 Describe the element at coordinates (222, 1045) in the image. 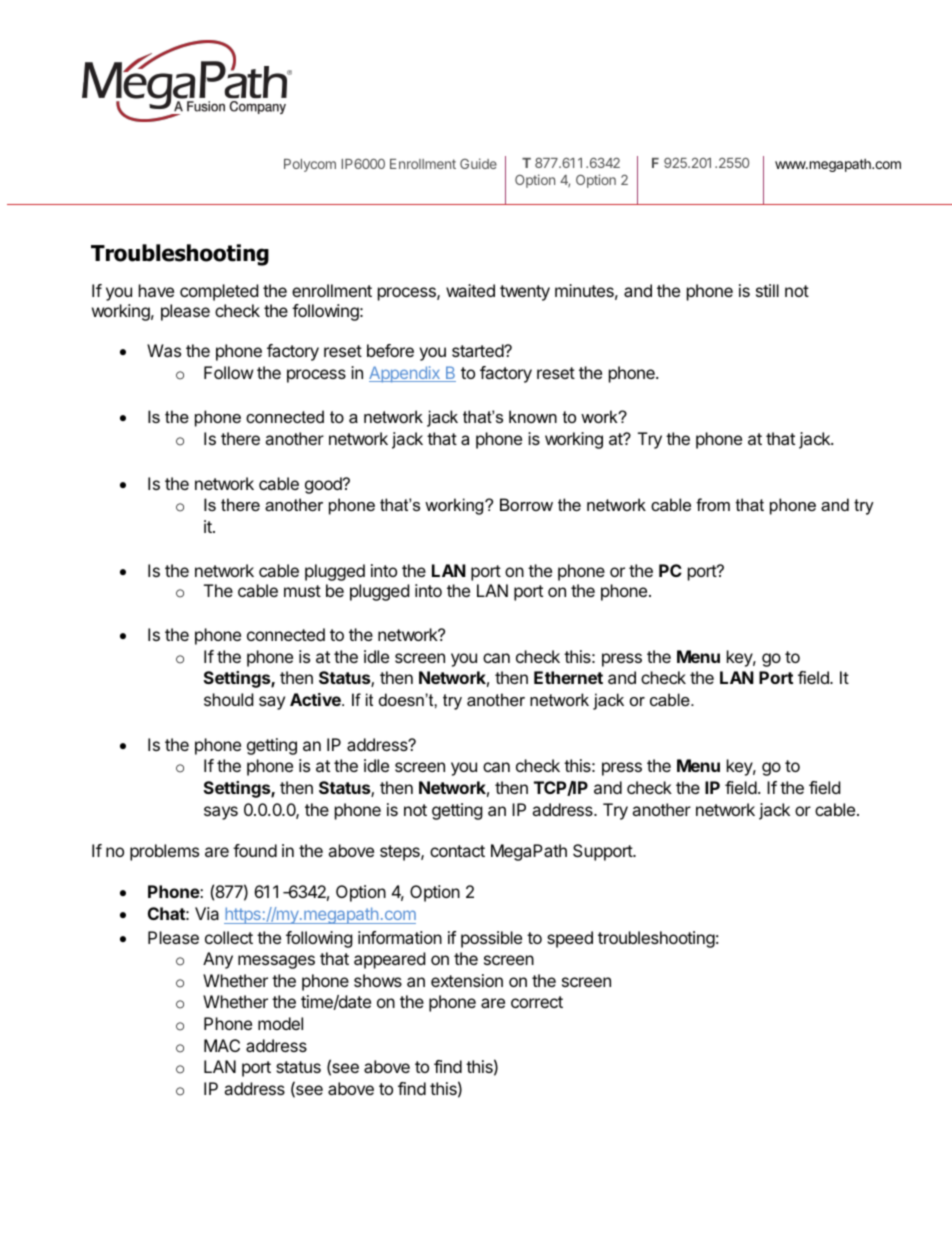

I see `MAC` at that location.
